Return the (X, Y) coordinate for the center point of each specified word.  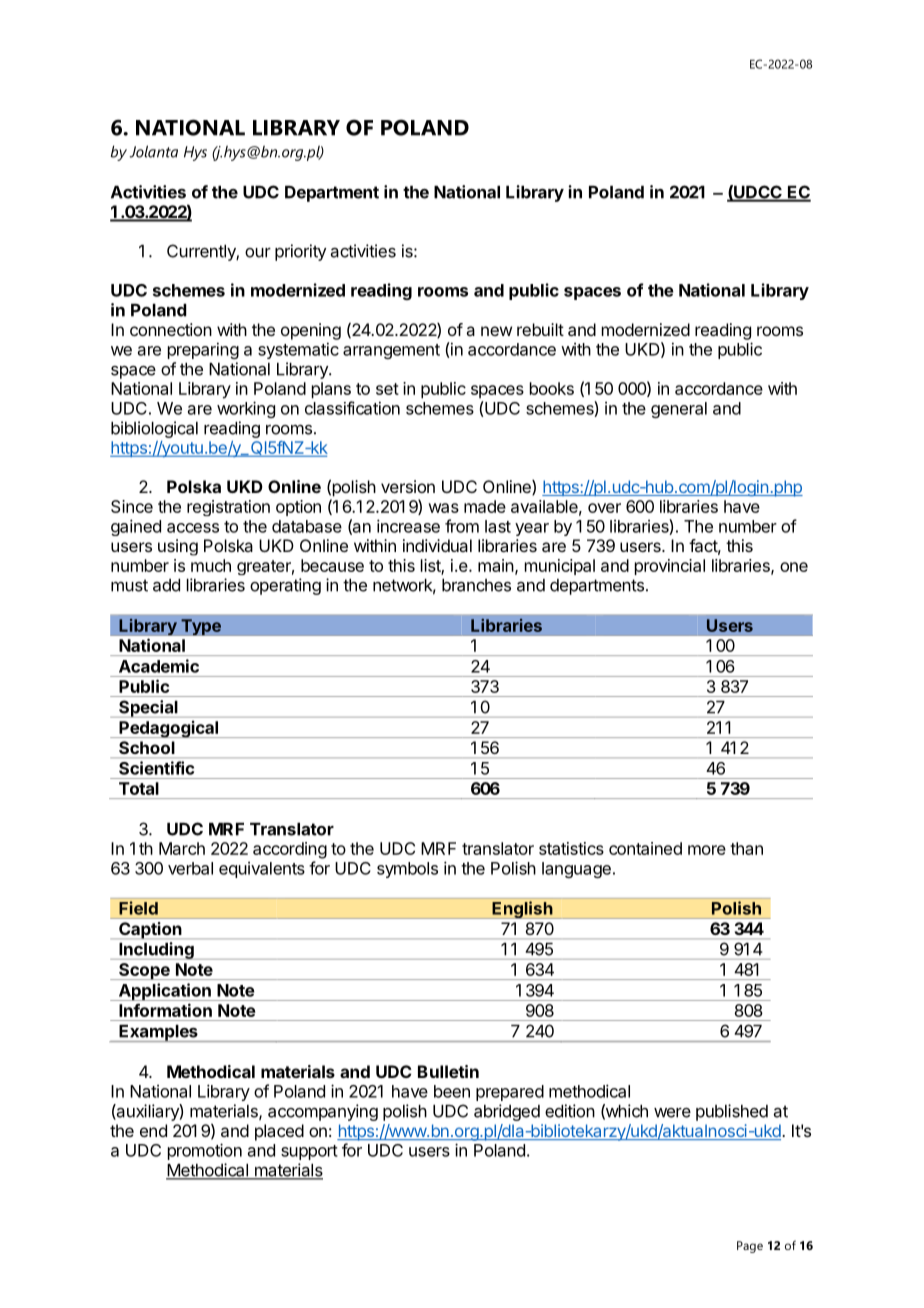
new (496, 331)
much (211, 565)
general (679, 410)
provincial (670, 567)
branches (476, 585)
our (258, 253)
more (707, 850)
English (522, 910)
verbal (190, 868)
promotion (205, 1151)
